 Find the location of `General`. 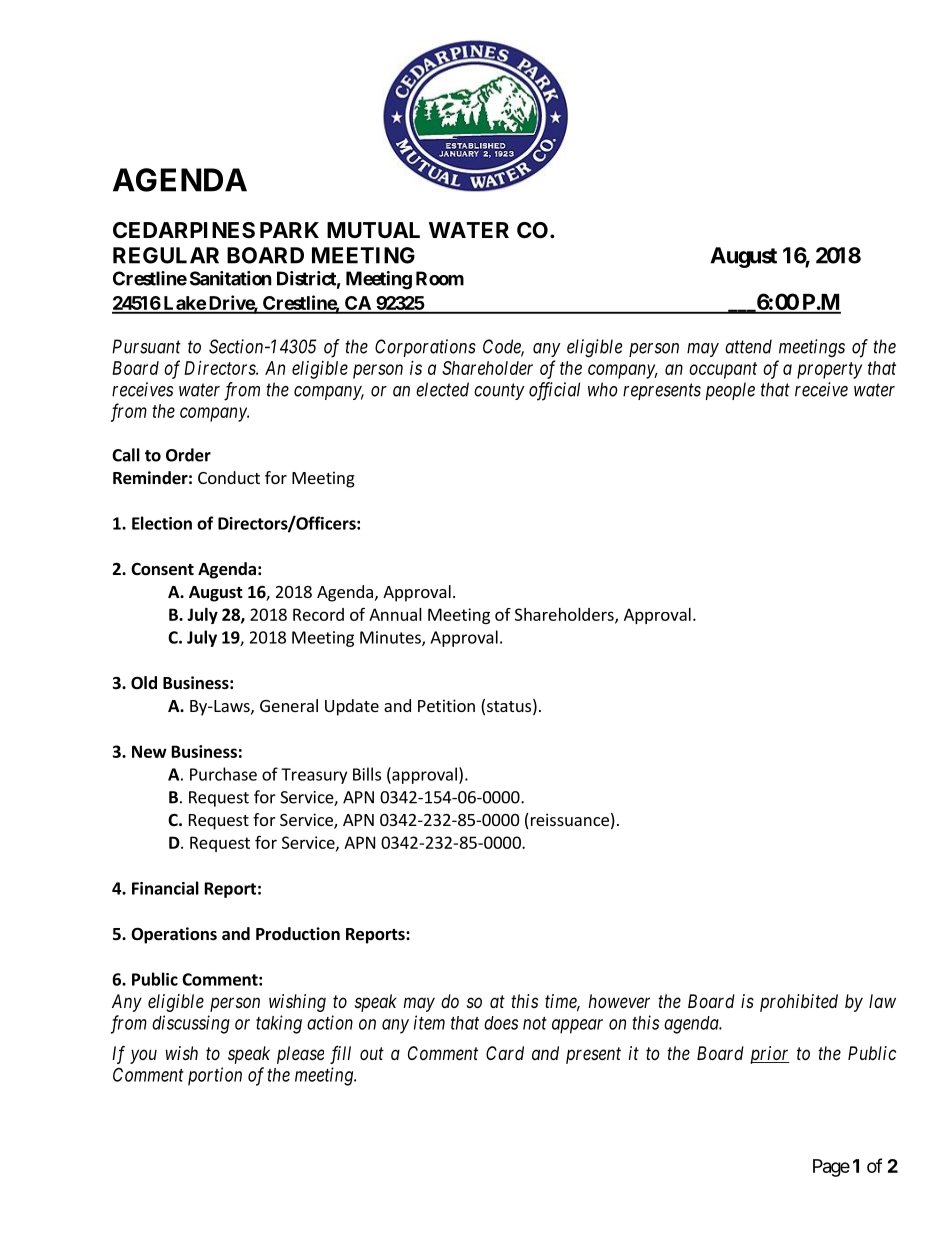

General is located at coordinates (289, 705).
